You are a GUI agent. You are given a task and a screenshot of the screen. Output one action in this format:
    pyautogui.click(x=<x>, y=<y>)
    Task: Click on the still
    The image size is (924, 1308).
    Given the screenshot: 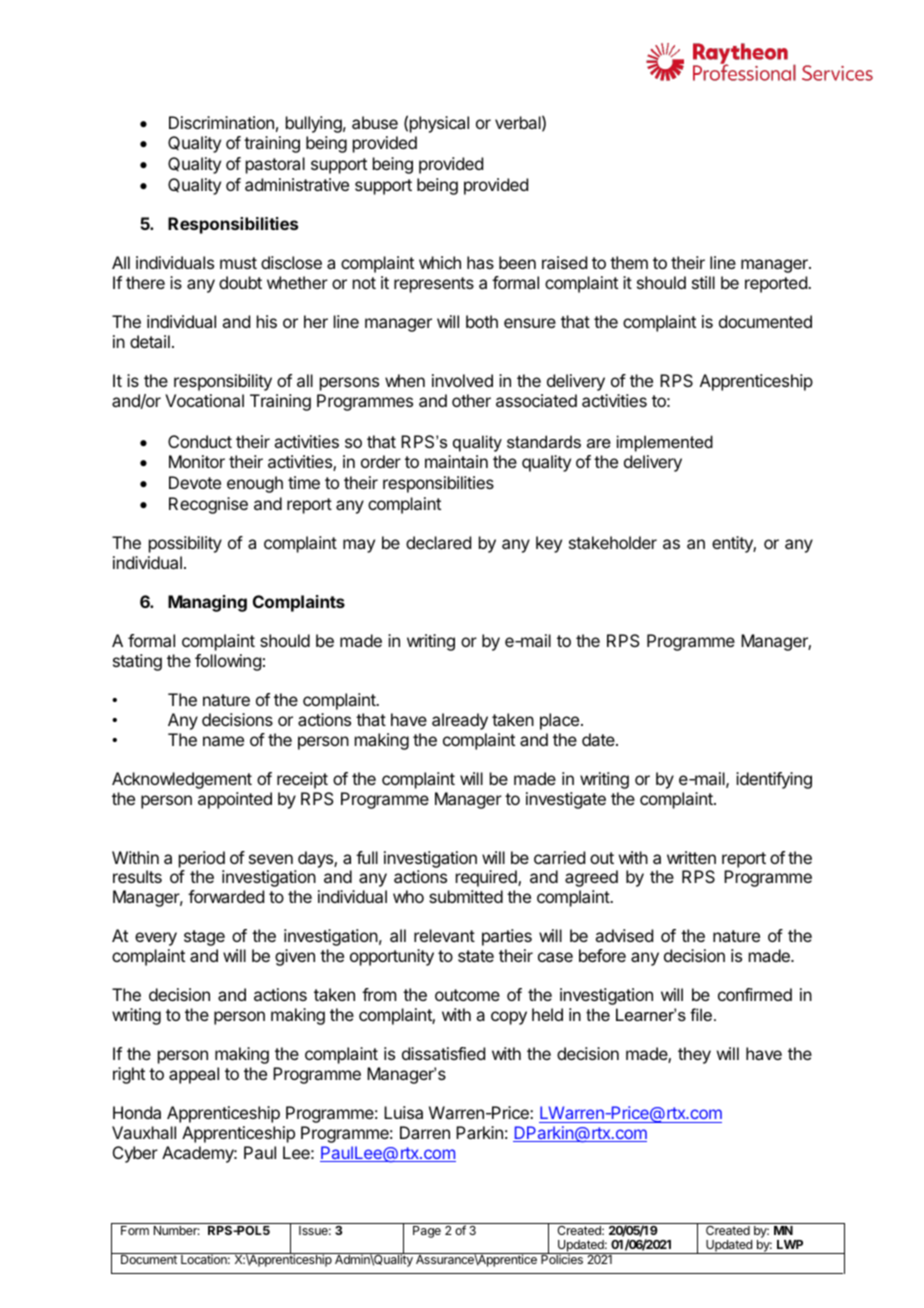 What is the action you would take?
    pyautogui.click(x=703, y=282)
